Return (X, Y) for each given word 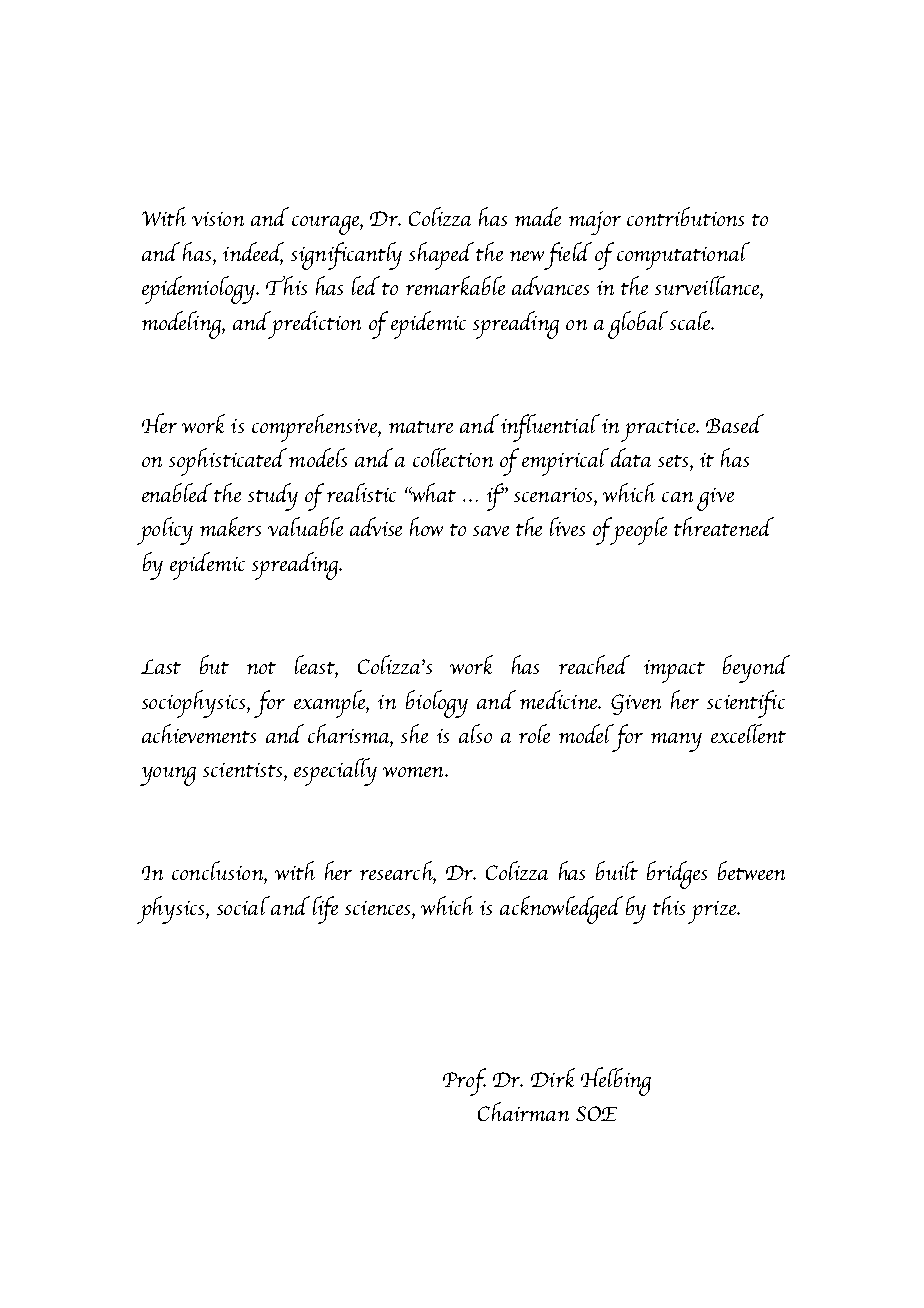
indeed (253, 252)
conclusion (218, 870)
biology (437, 704)
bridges (677, 875)
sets (674, 461)
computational (683, 256)
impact (674, 671)
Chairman (523, 1111)
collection (453, 457)
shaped (441, 256)
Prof (464, 1082)
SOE (596, 1113)
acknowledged (561, 910)
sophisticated (228, 462)
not (261, 668)
